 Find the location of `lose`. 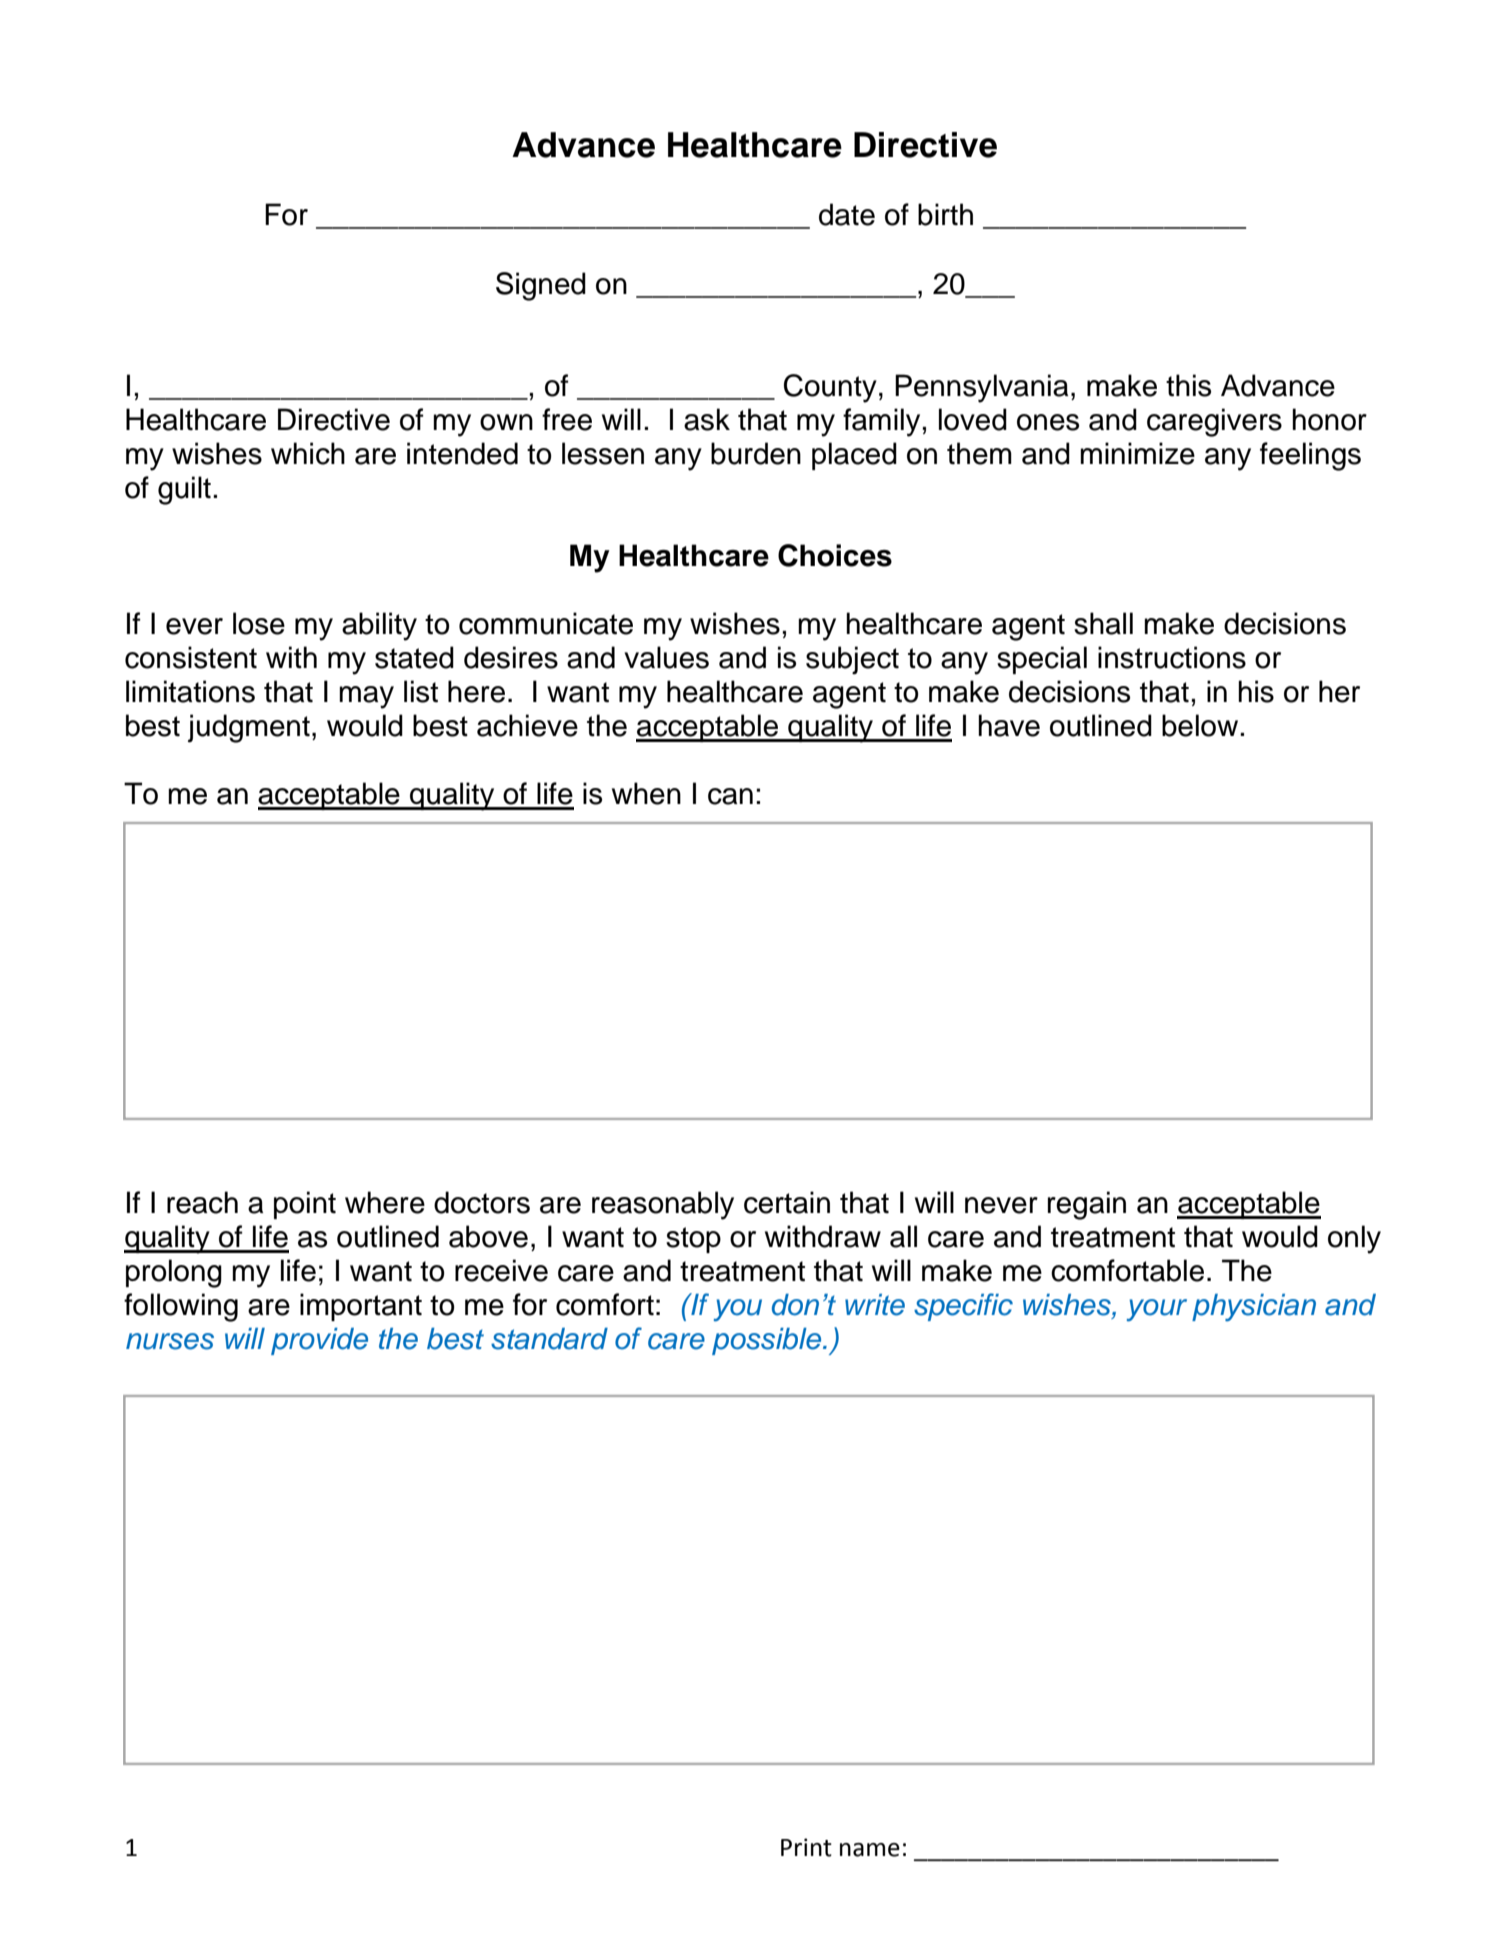

lose is located at coordinates (259, 623).
